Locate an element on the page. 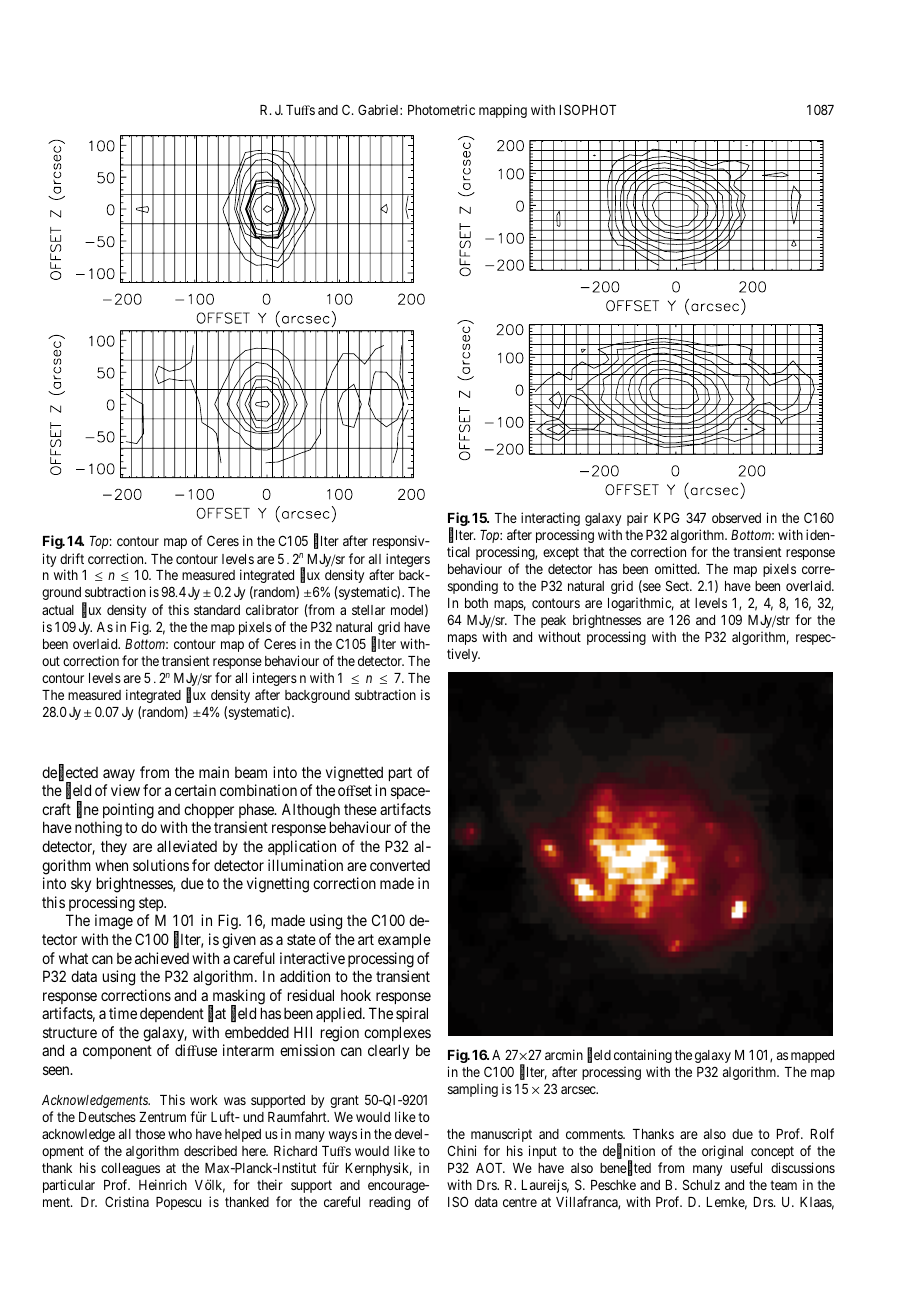 This document has width=924, height=1308. actual is located at coordinates (58, 610).
